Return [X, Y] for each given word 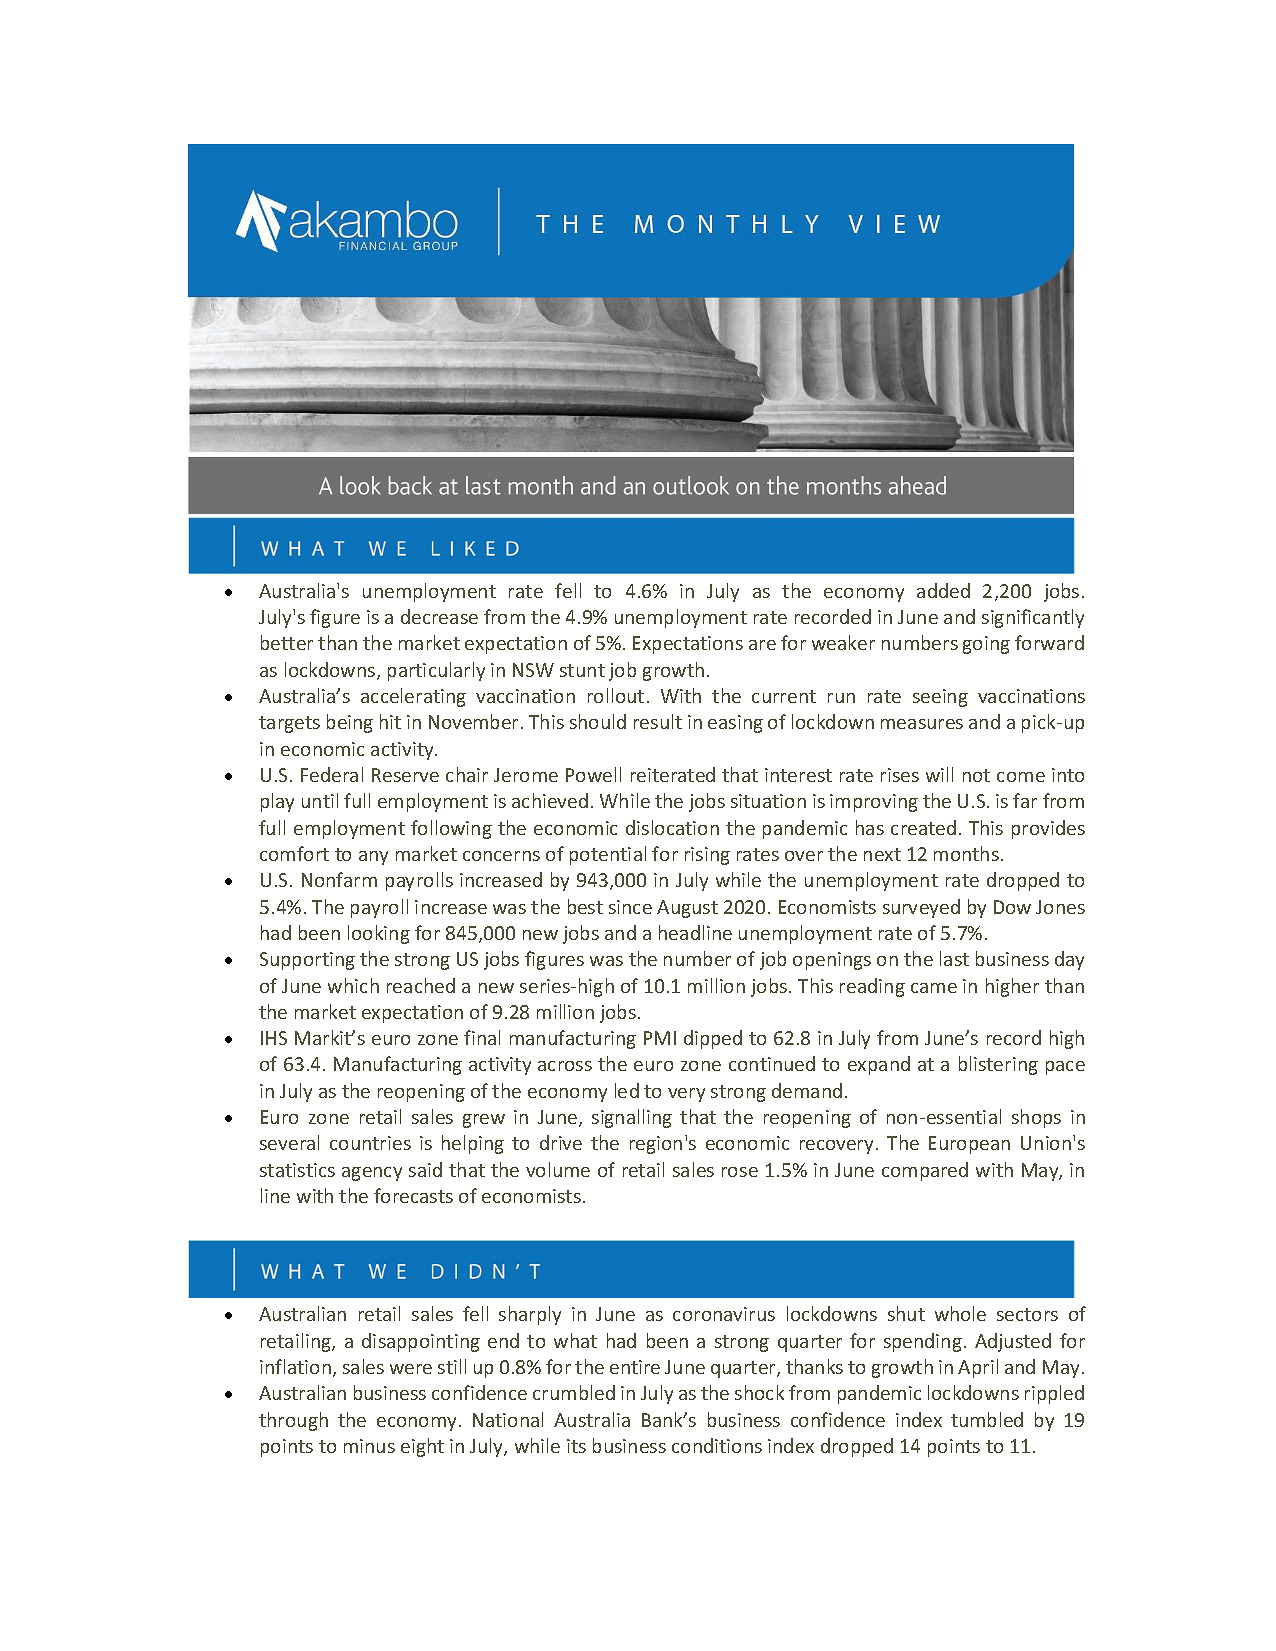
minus [369, 1446]
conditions [717, 1445]
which [353, 985]
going [986, 645]
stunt [582, 670]
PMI [660, 1038]
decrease [439, 616]
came [934, 988]
